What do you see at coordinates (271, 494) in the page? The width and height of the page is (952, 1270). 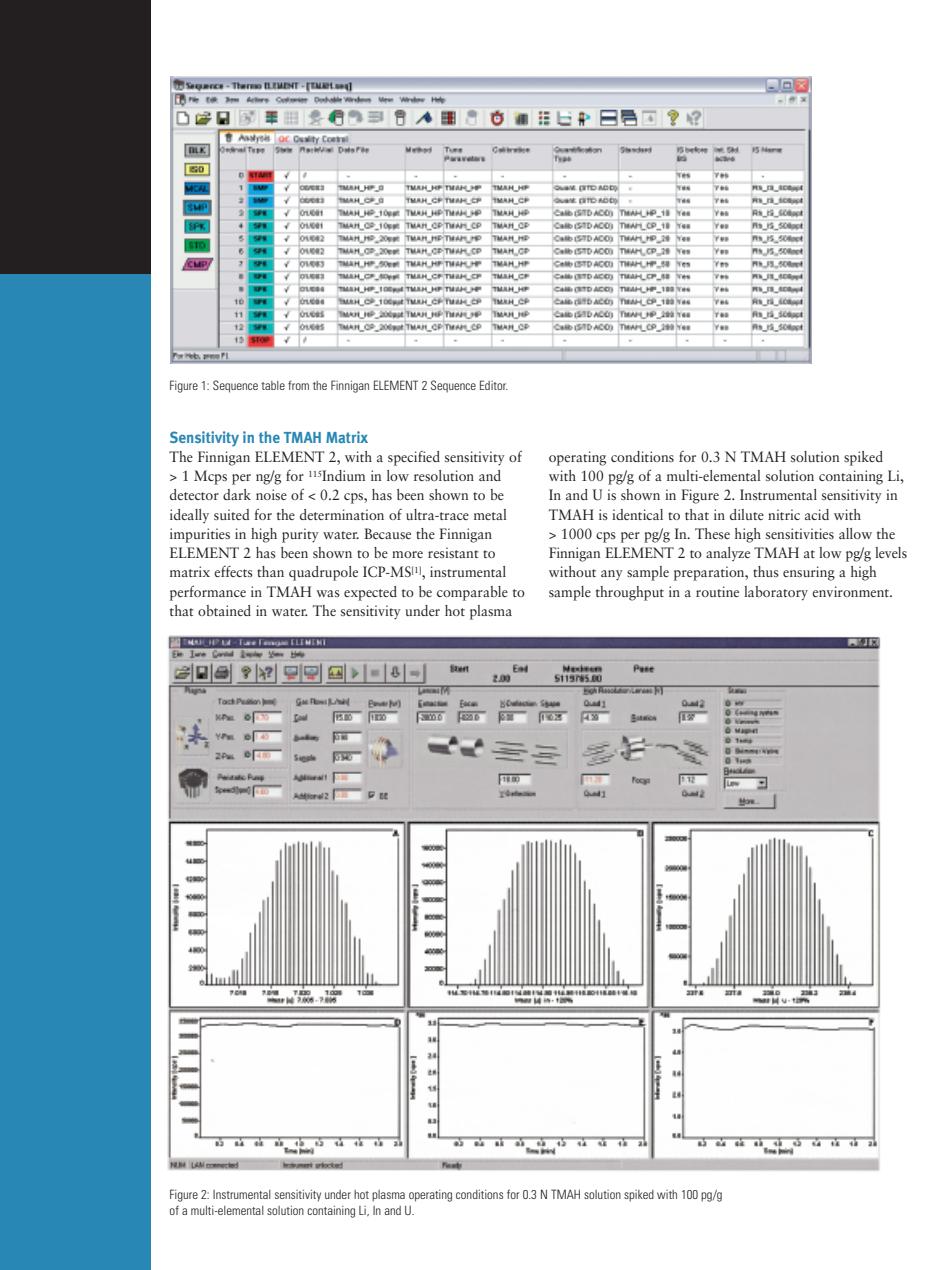 I see `noise` at bounding box center [271, 494].
